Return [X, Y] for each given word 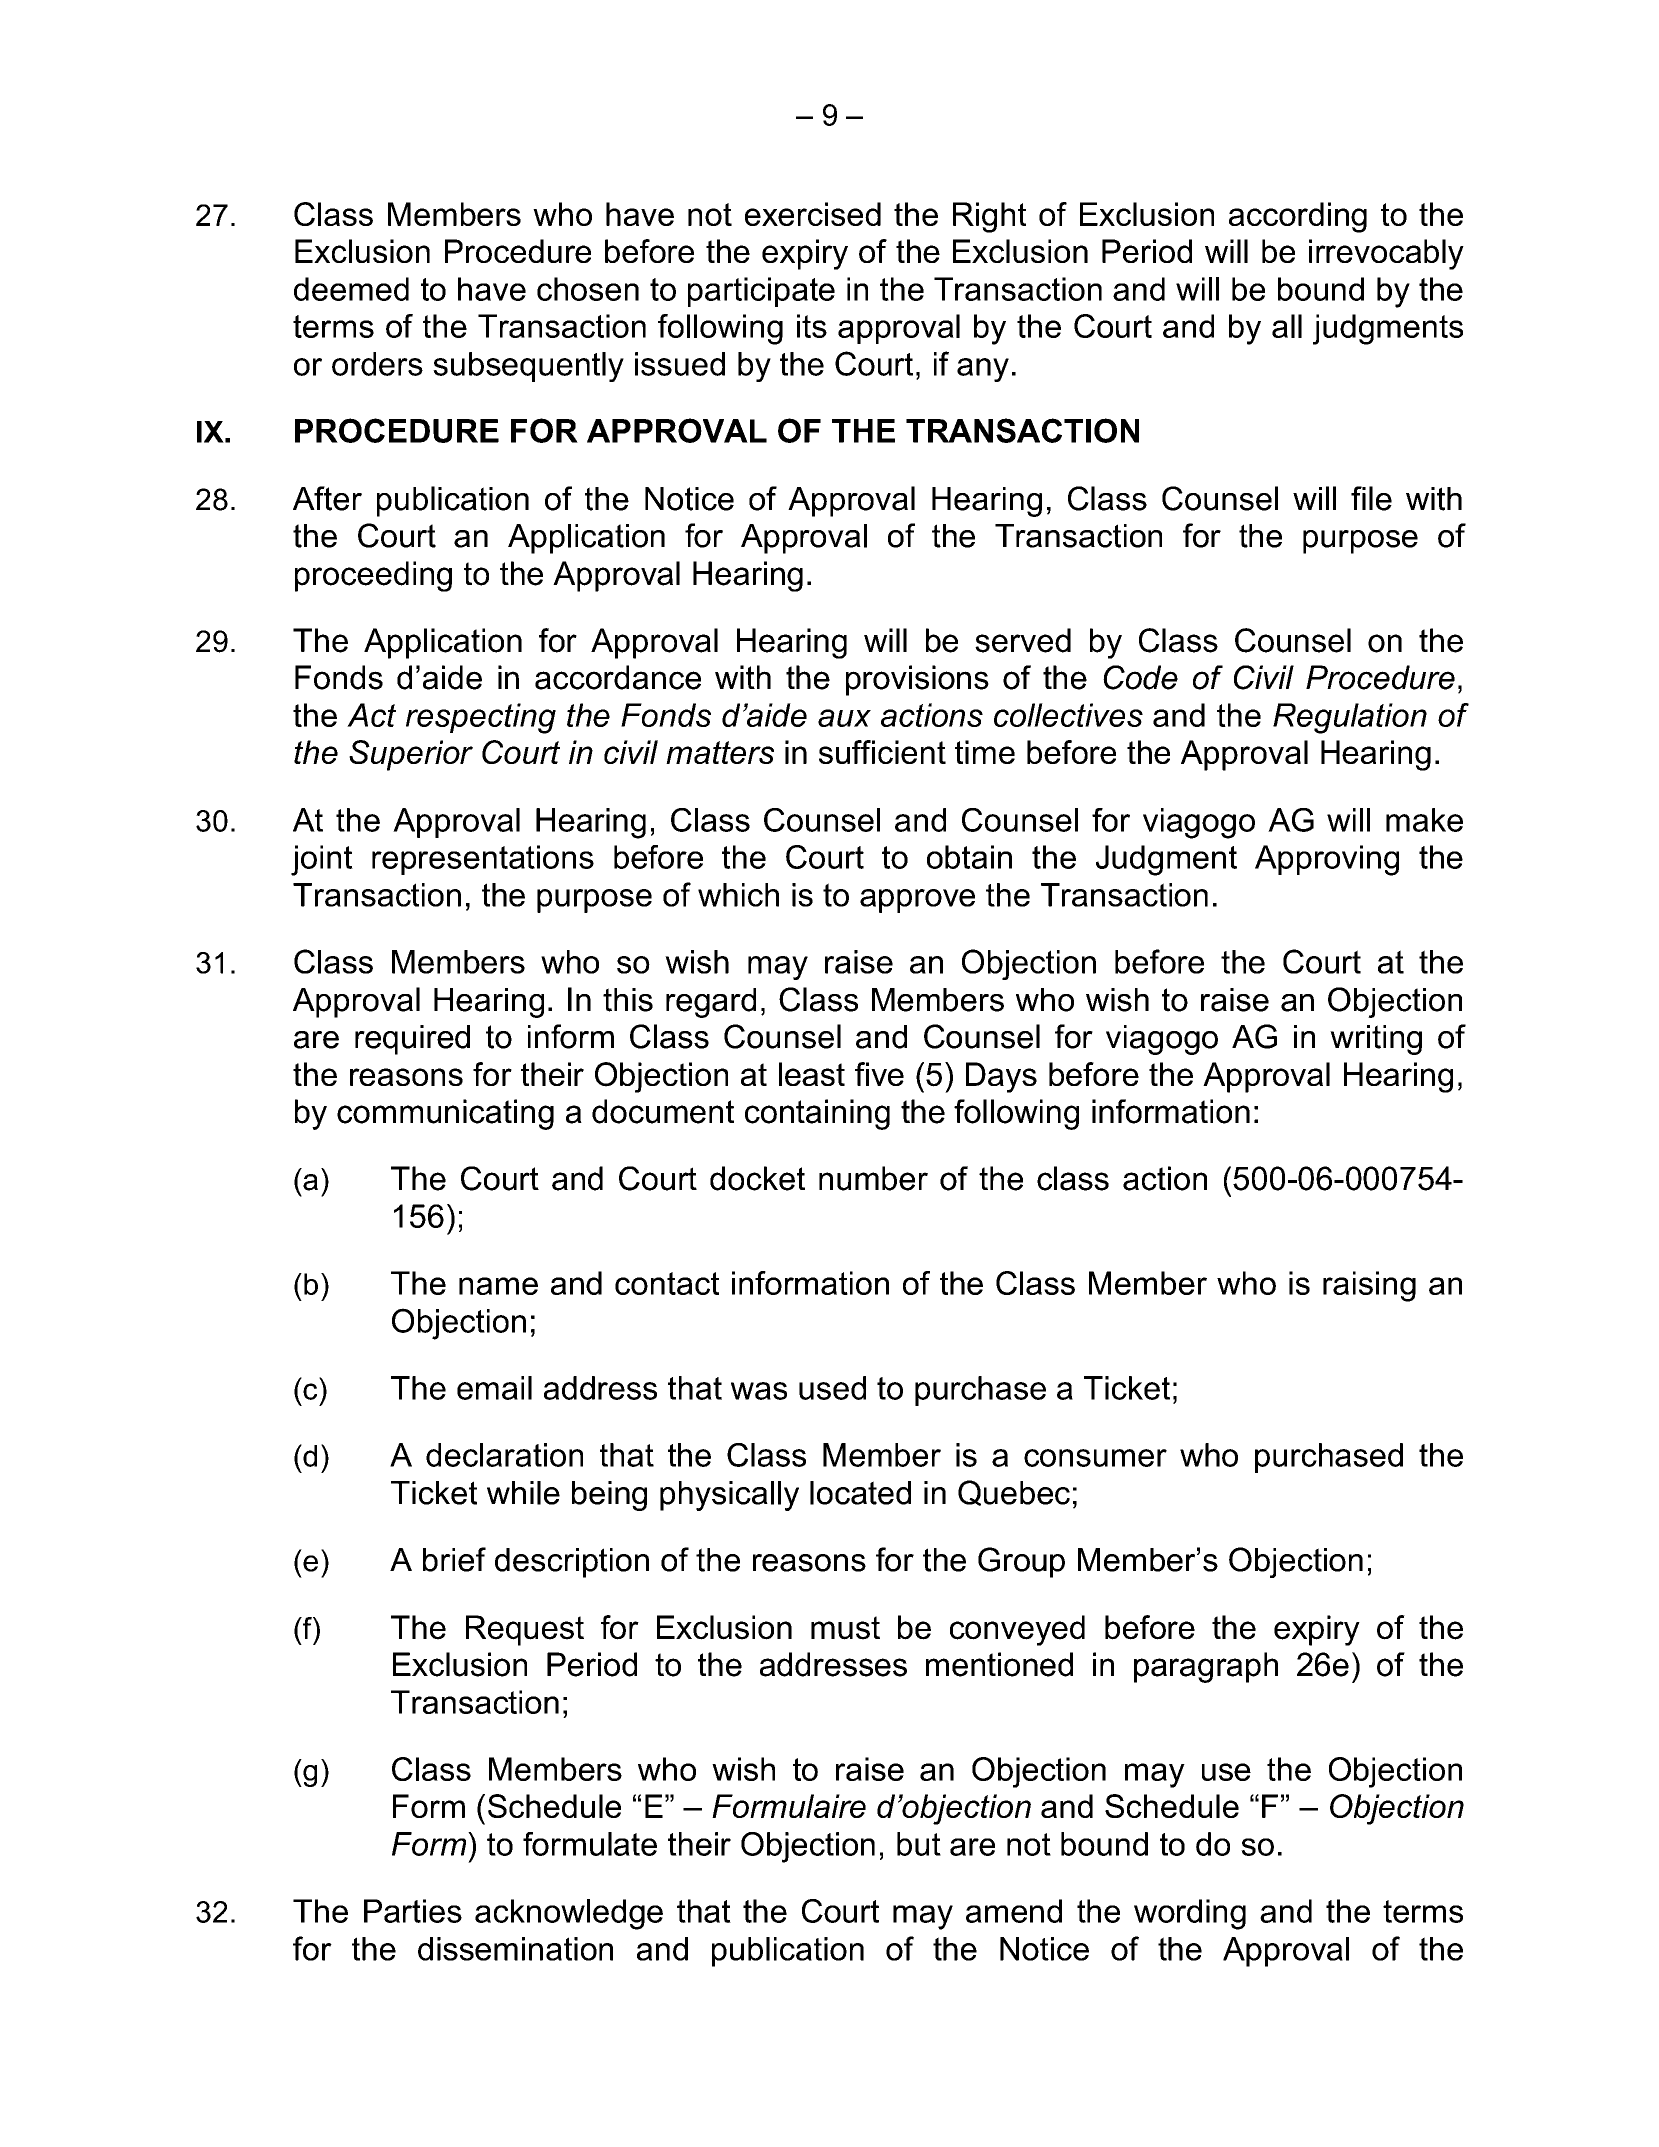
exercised [813, 214]
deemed [351, 289]
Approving [1327, 860]
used [832, 1388]
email [494, 1388]
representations [483, 860]
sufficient [882, 752]
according [1298, 217]
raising [1369, 1286]
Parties [413, 1911]
